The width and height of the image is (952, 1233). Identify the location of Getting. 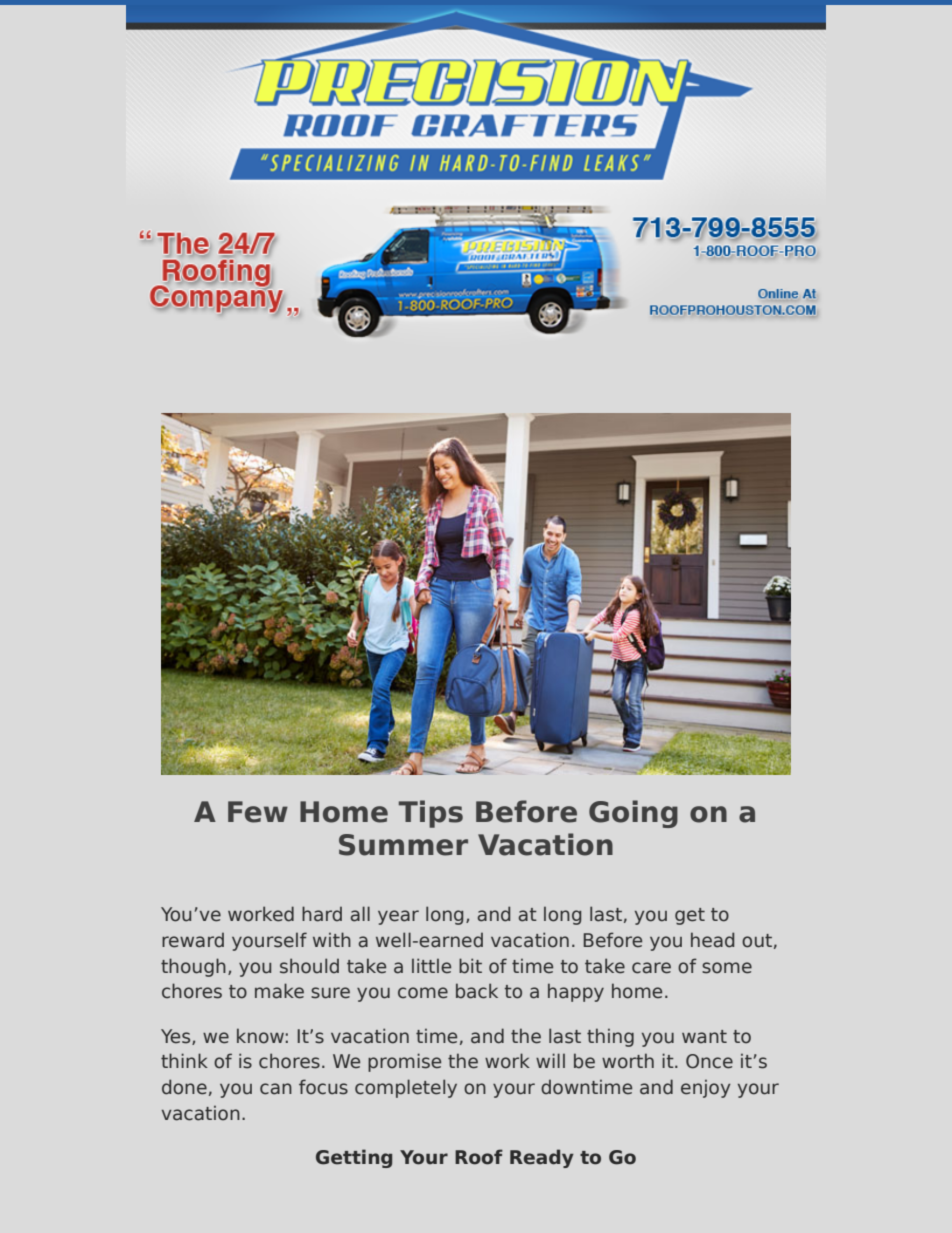
(354, 1158).
